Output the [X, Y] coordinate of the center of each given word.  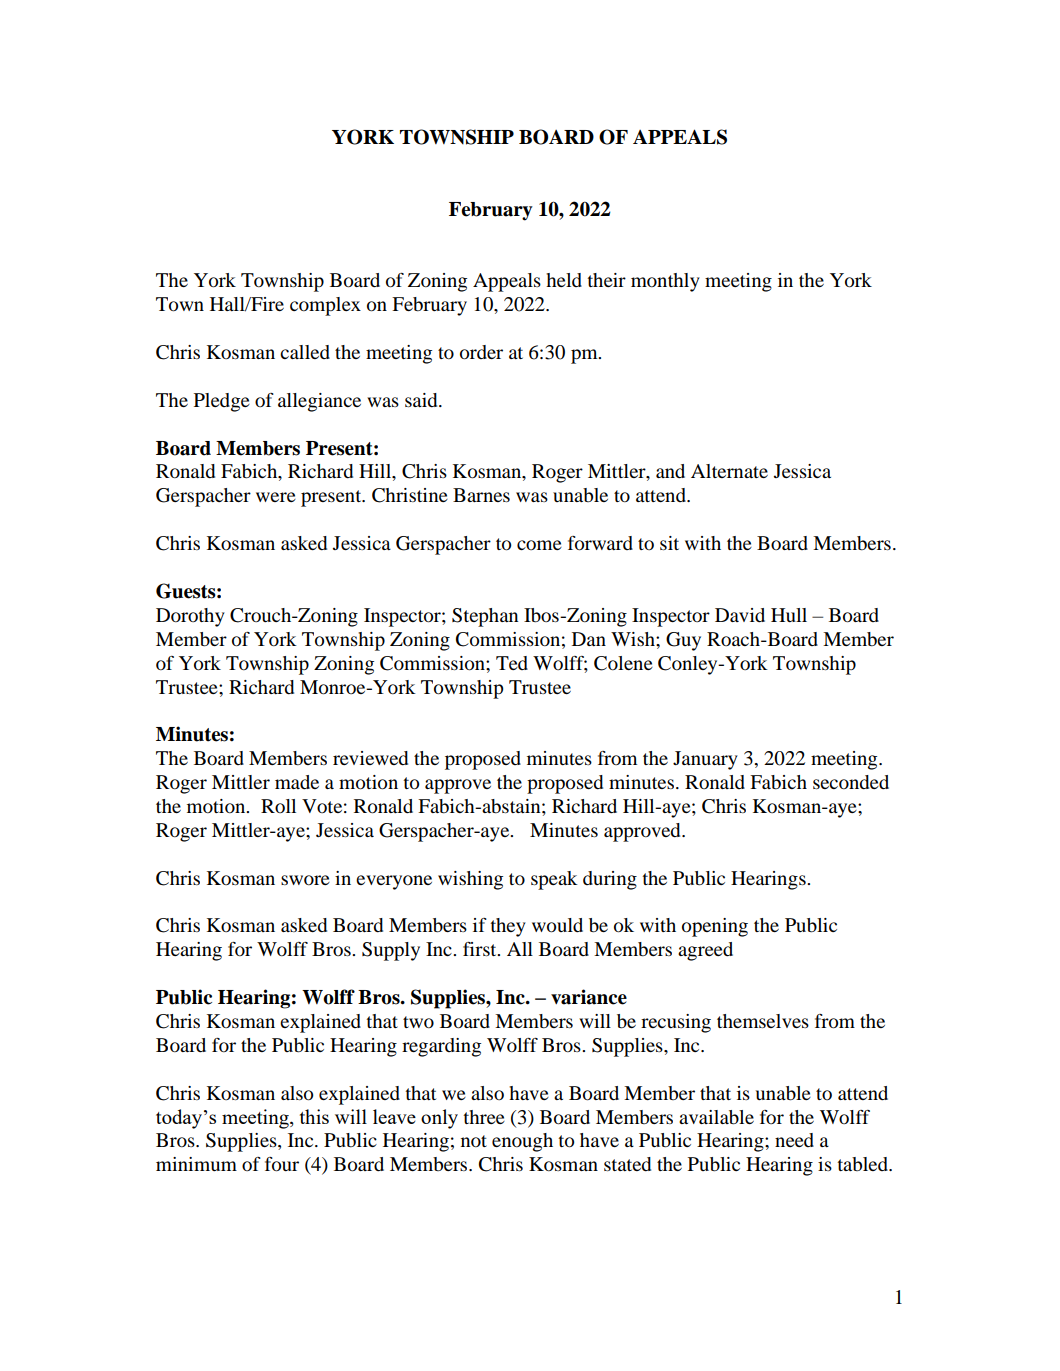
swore [305, 880]
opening [715, 927]
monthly [665, 282]
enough [522, 1142]
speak [554, 880]
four [282, 1164]
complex [325, 306]
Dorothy [190, 617]
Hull [789, 615]
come [539, 545]
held [564, 280]
